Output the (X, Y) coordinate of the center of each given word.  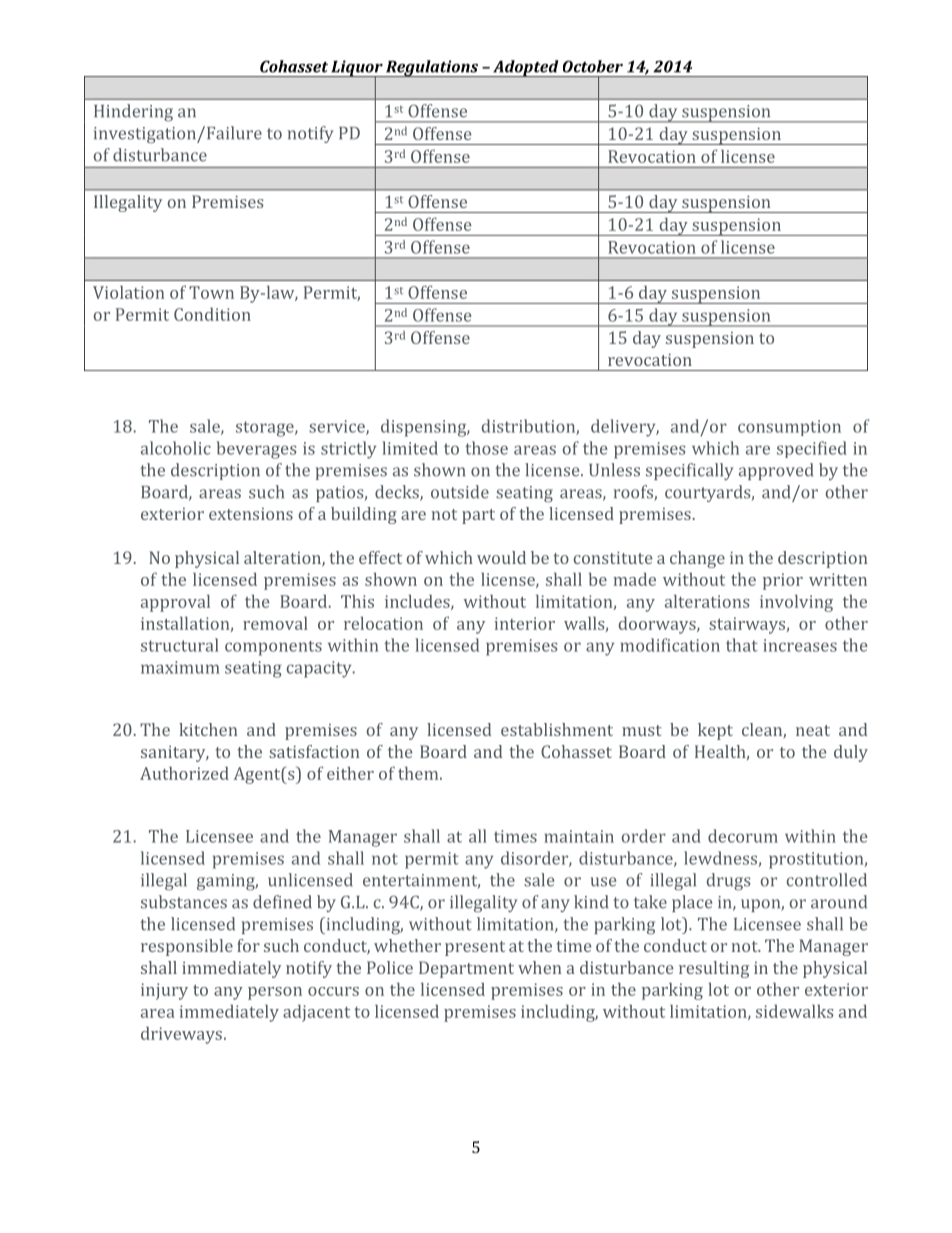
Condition (212, 314)
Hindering (133, 113)
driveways (181, 1035)
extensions (251, 514)
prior (783, 581)
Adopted (526, 68)
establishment (557, 729)
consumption (789, 428)
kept (715, 731)
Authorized (184, 773)
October (593, 66)
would (501, 557)
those (486, 448)
